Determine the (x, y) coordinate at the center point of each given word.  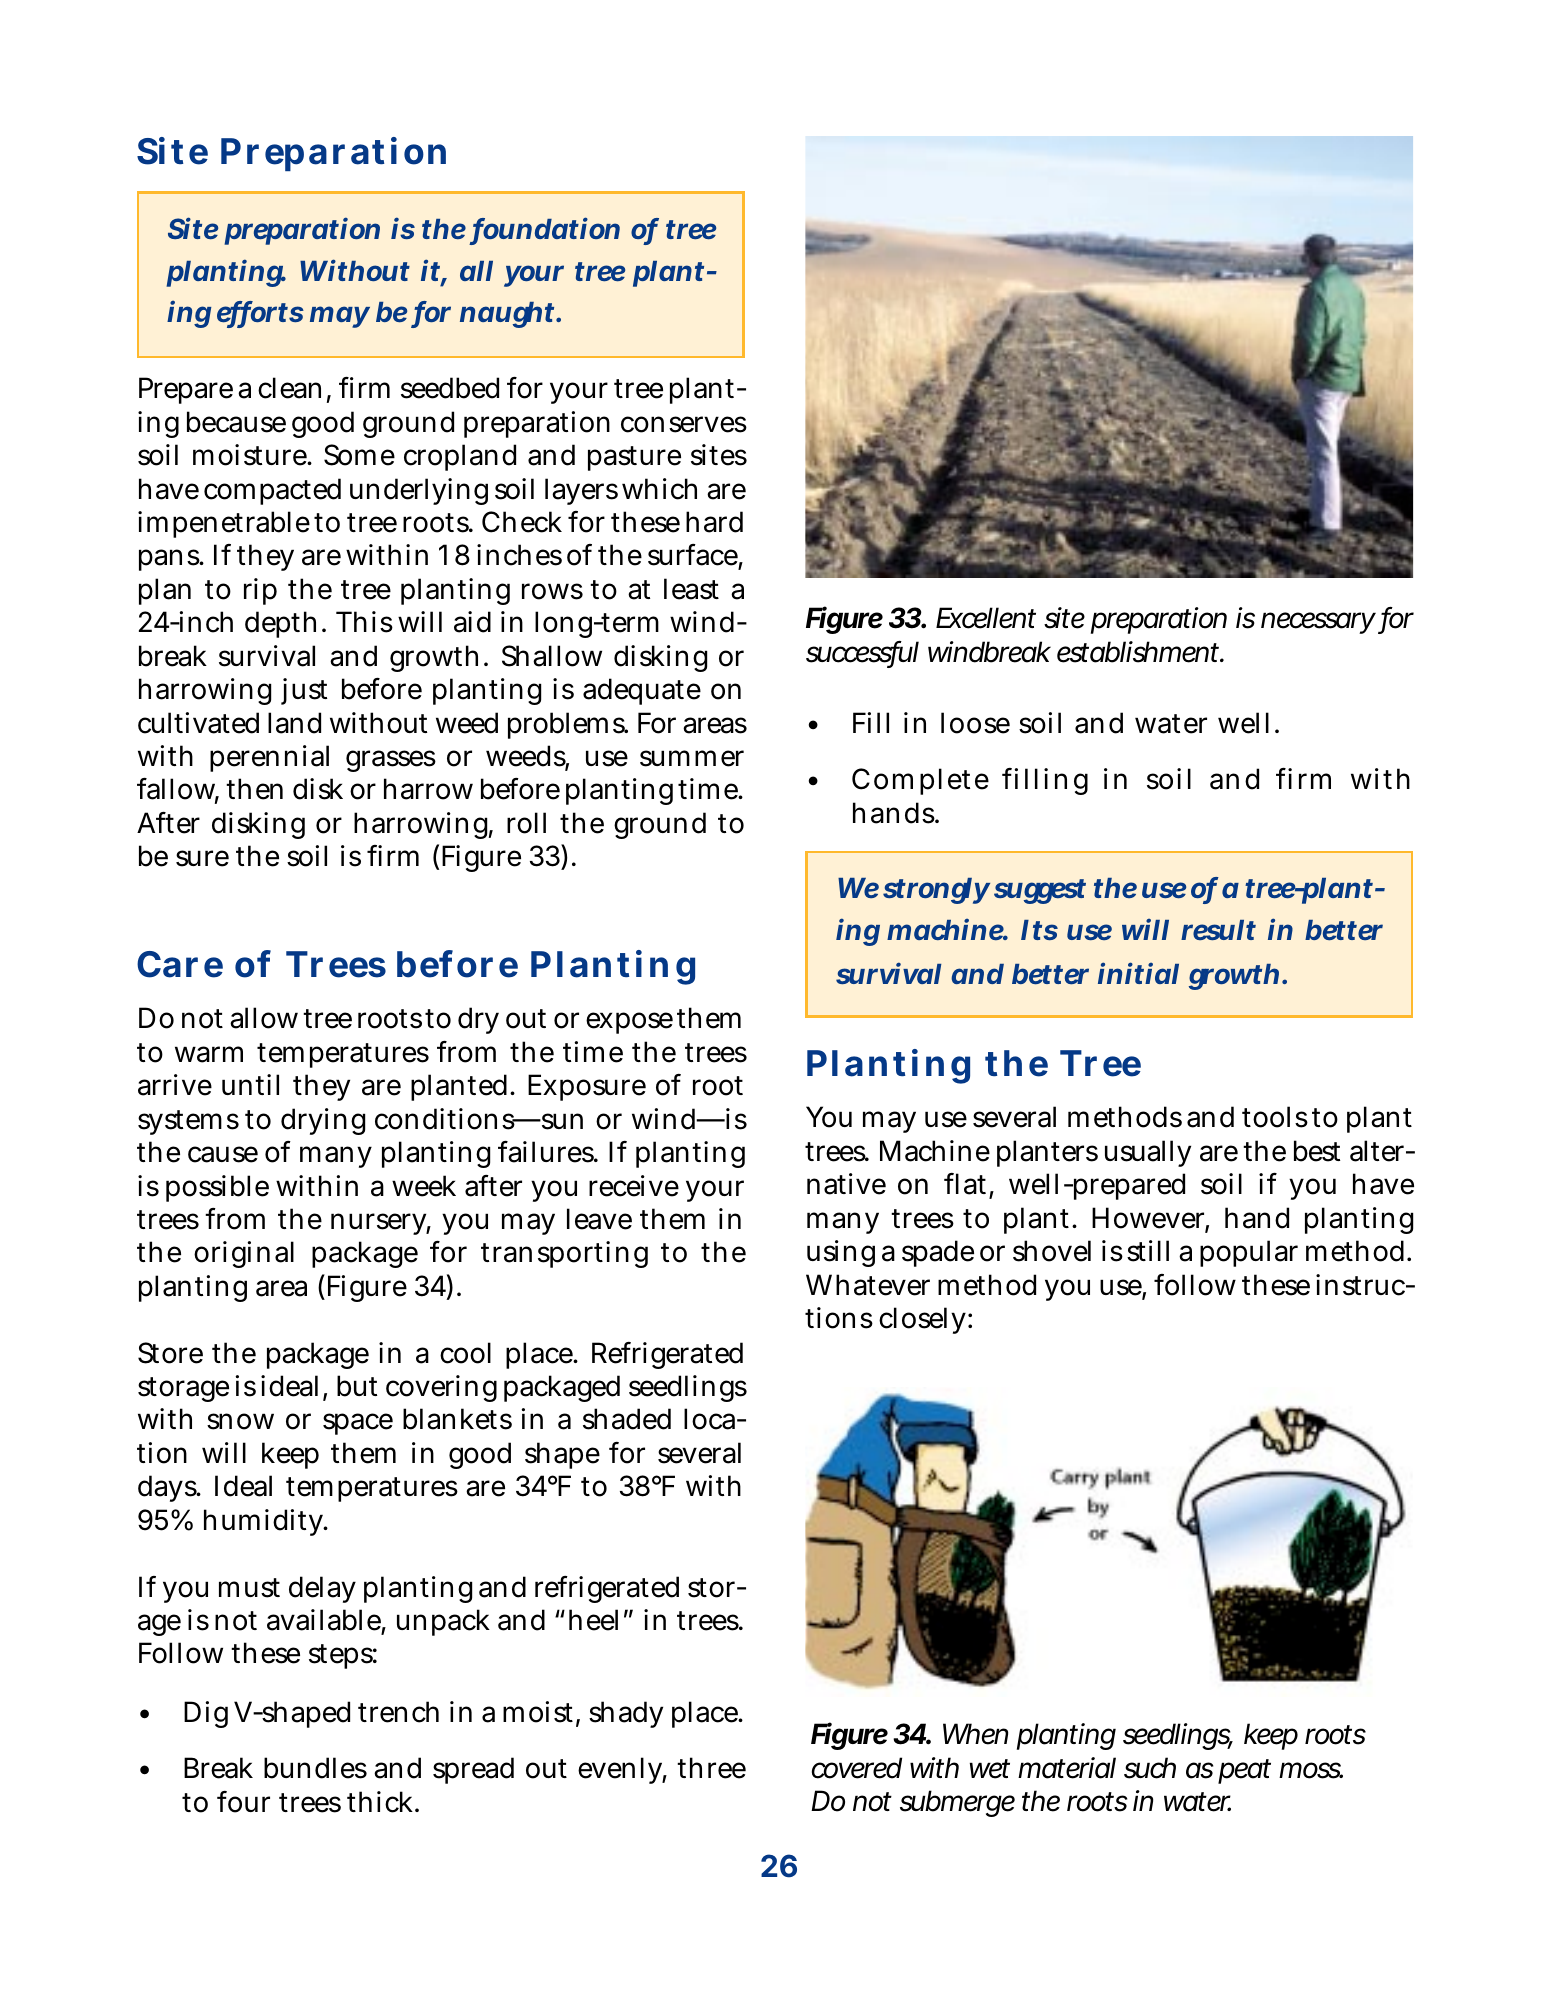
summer (692, 758)
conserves (684, 424)
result (1218, 930)
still (1148, 1251)
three (711, 1768)
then (254, 789)
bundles (315, 1768)
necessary (1318, 623)
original (244, 1254)
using (841, 1253)
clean (289, 388)
